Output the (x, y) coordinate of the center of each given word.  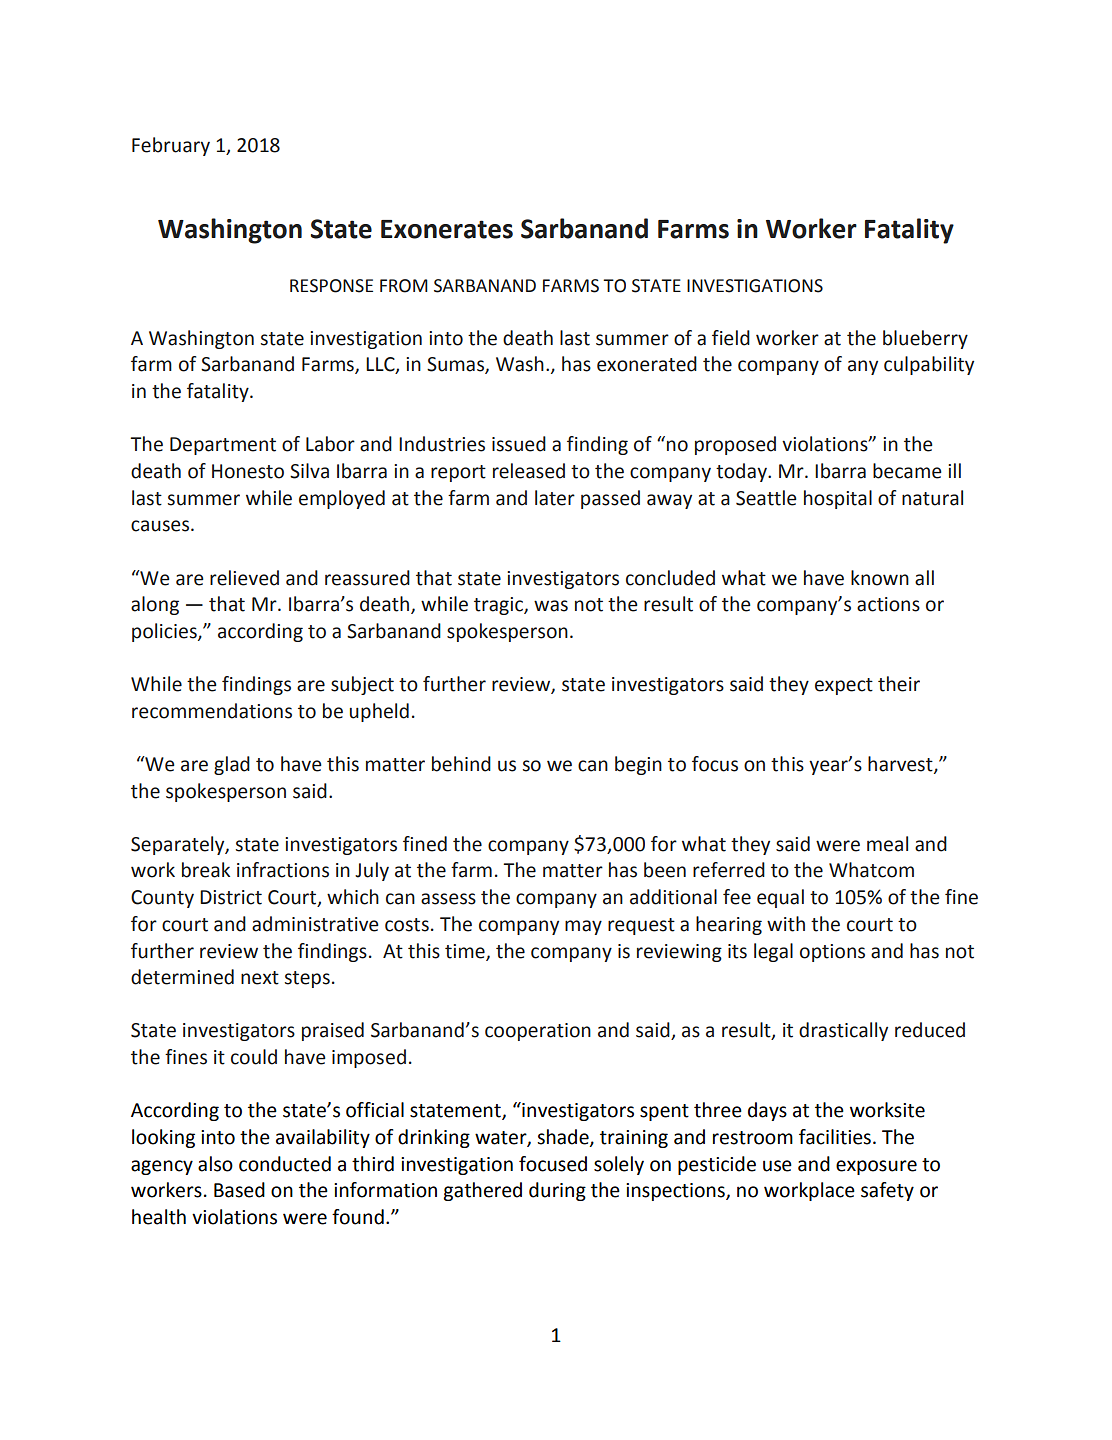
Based (239, 1190)
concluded (670, 578)
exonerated (647, 364)
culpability (929, 365)
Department (223, 446)
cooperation (538, 1032)
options (832, 953)
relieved (244, 578)
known (880, 578)
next (260, 978)
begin (638, 765)
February (171, 146)
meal (887, 844)
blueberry (925, 339)
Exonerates (447, 229)
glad (232, 765)
